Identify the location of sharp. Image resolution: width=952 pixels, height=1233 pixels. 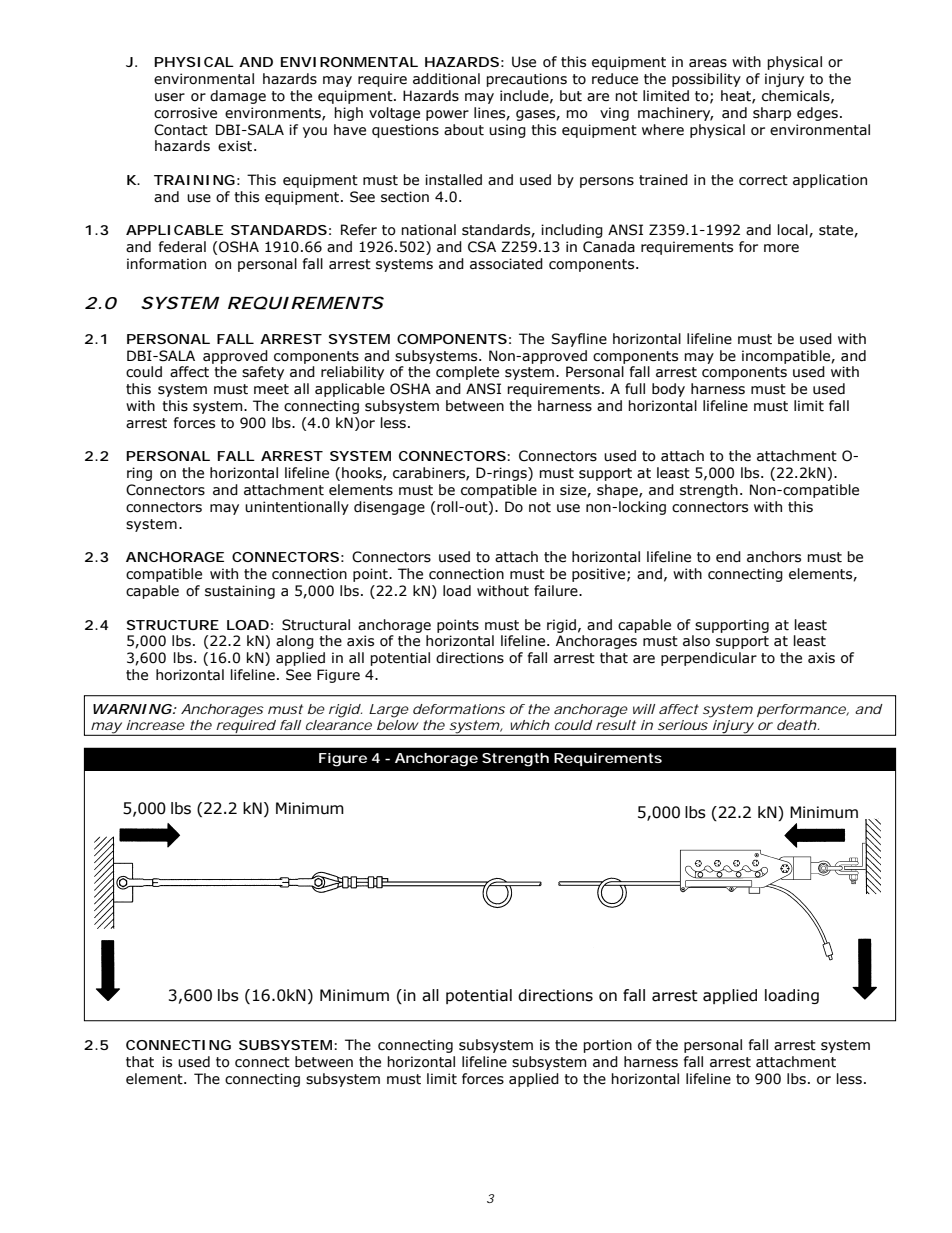
(772, 114).
